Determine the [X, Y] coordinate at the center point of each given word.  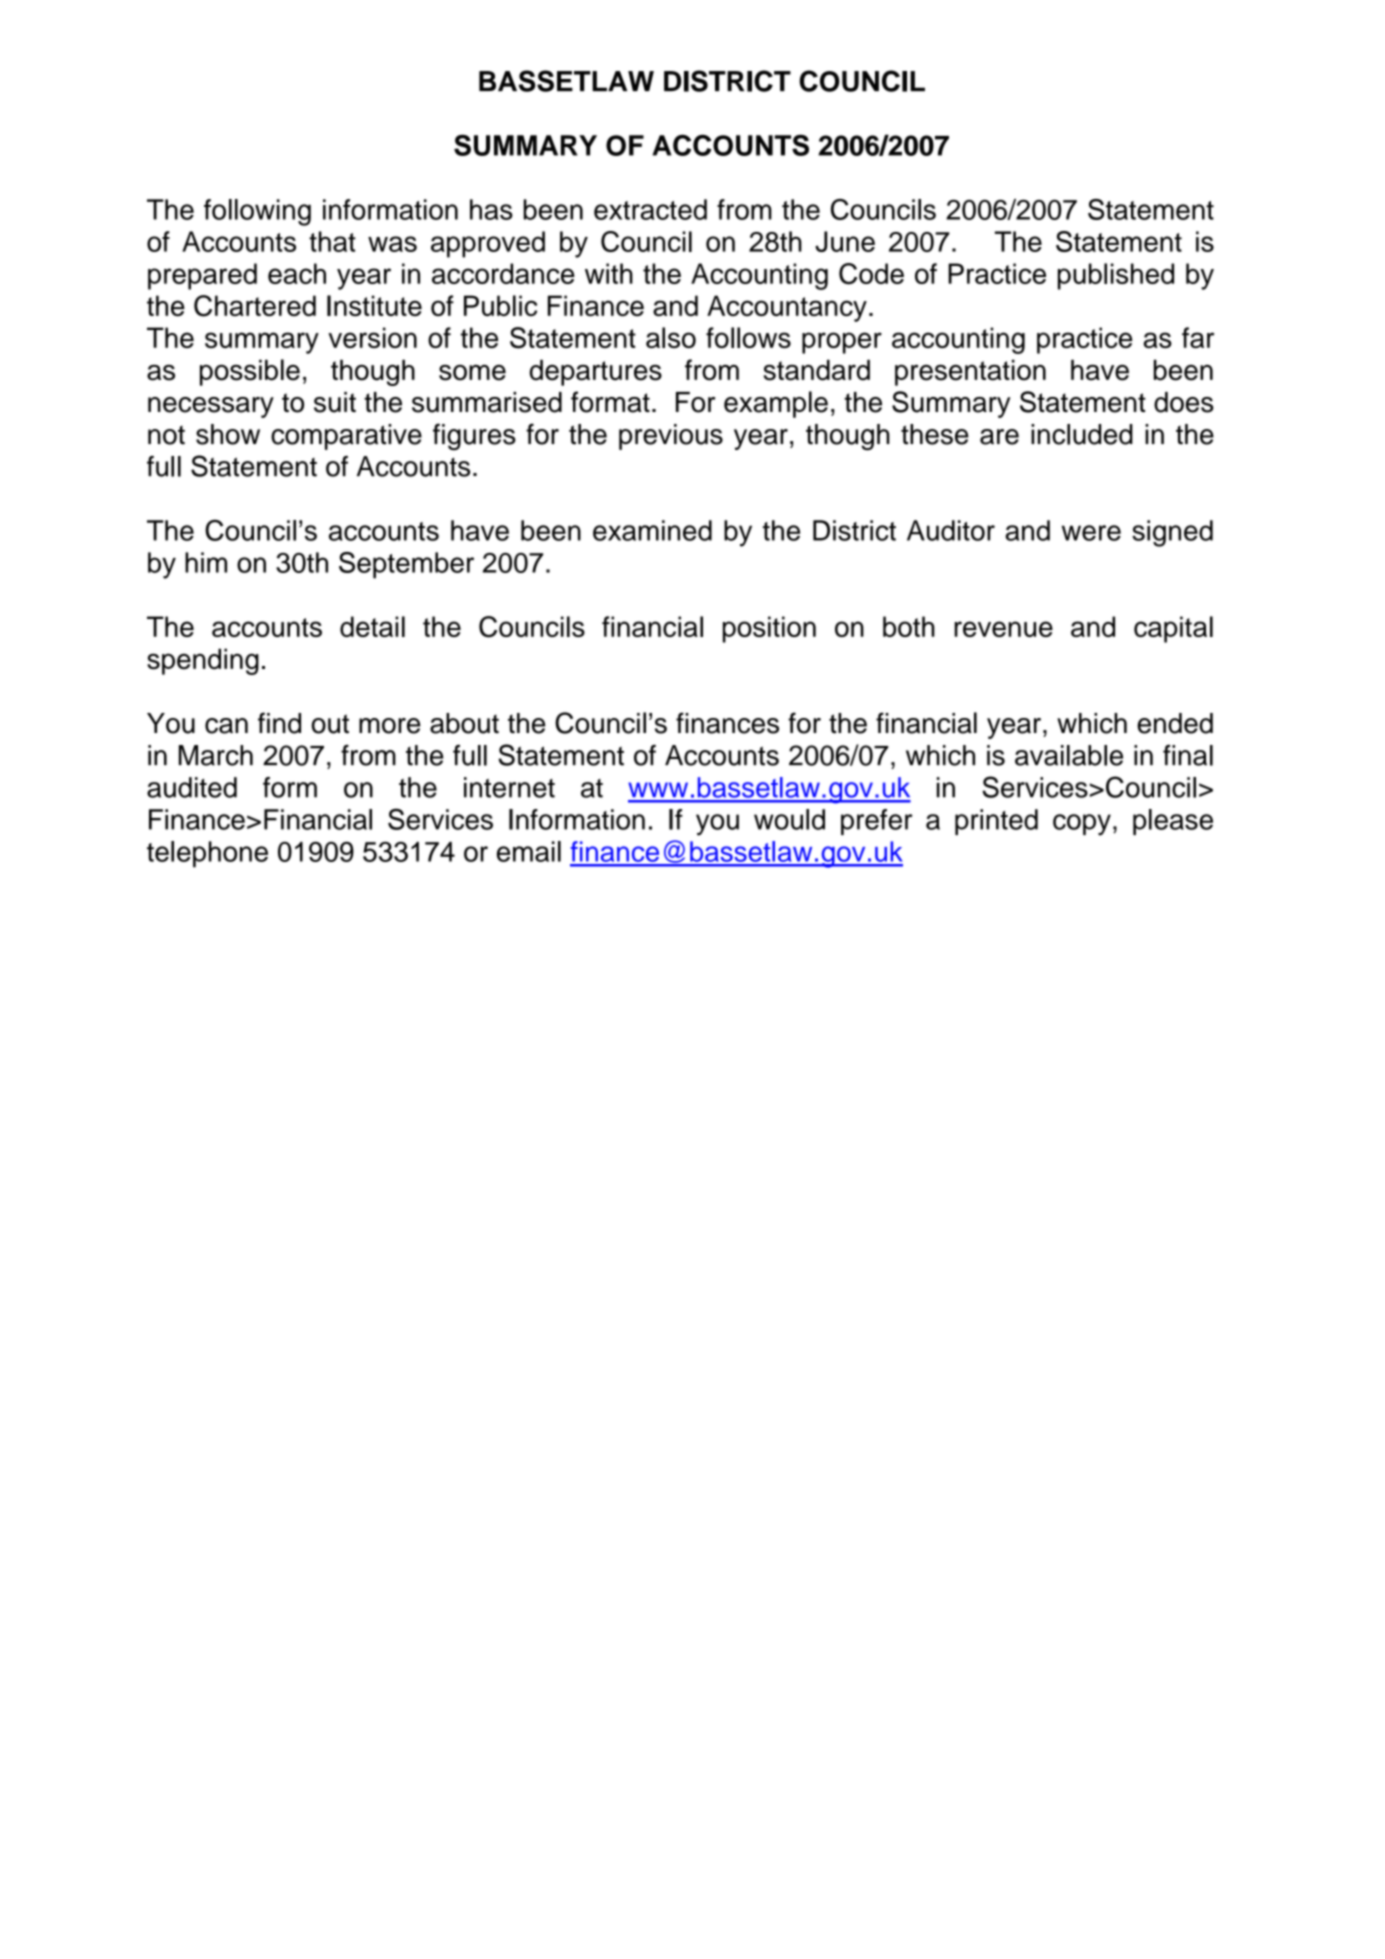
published [1116, 276]
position [769, 629]
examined [652, 530]
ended [1175, 723]
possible [250, 372]
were [1091, 533]
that [332, 241]
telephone [207, 854]
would [789, 819]
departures [596, 372]
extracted [650, 209]
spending [203, 661]
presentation [970, 372]
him [206, 562]
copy [1082, 825]
